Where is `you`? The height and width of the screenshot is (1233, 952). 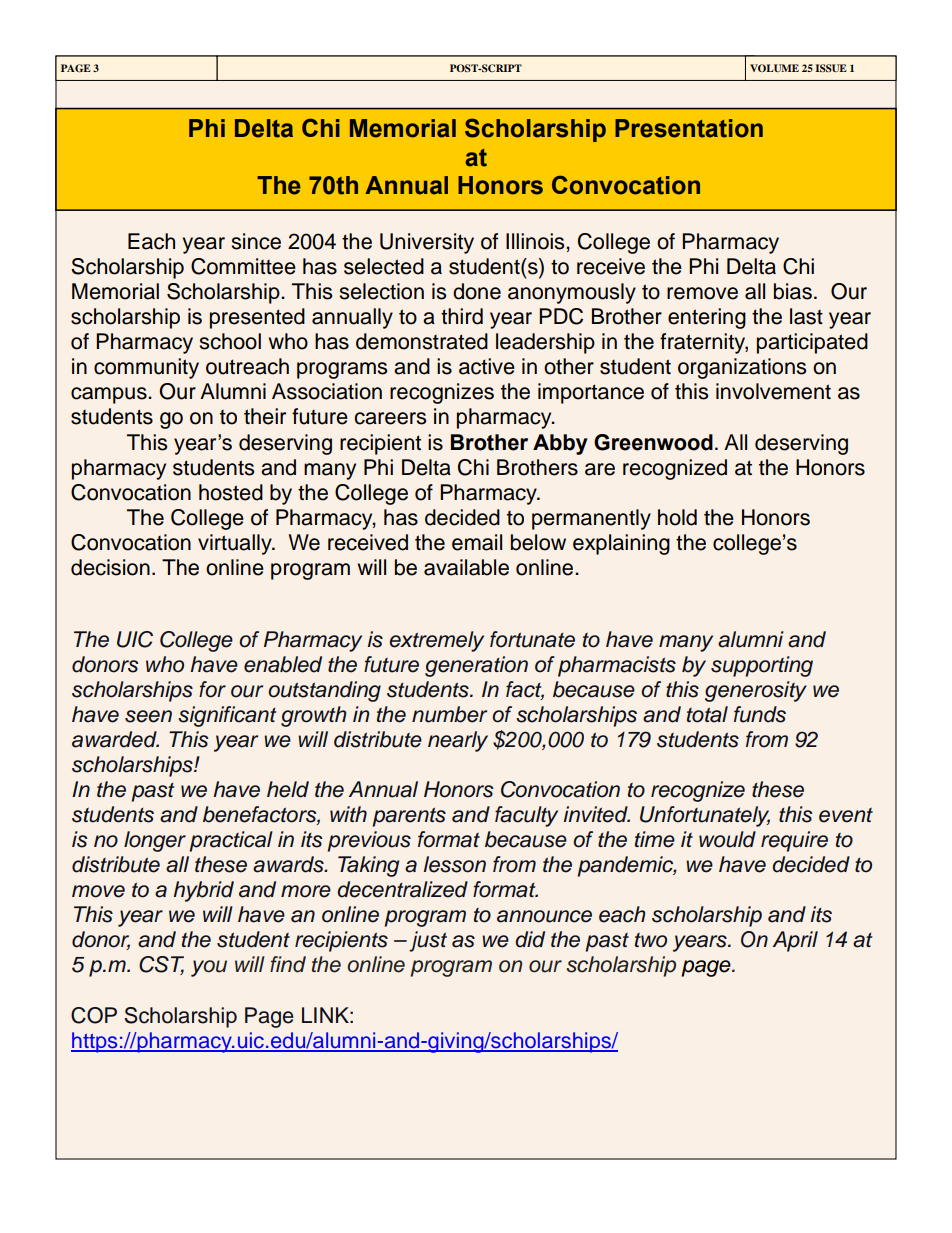
you is located at coordinates (209, 968).
